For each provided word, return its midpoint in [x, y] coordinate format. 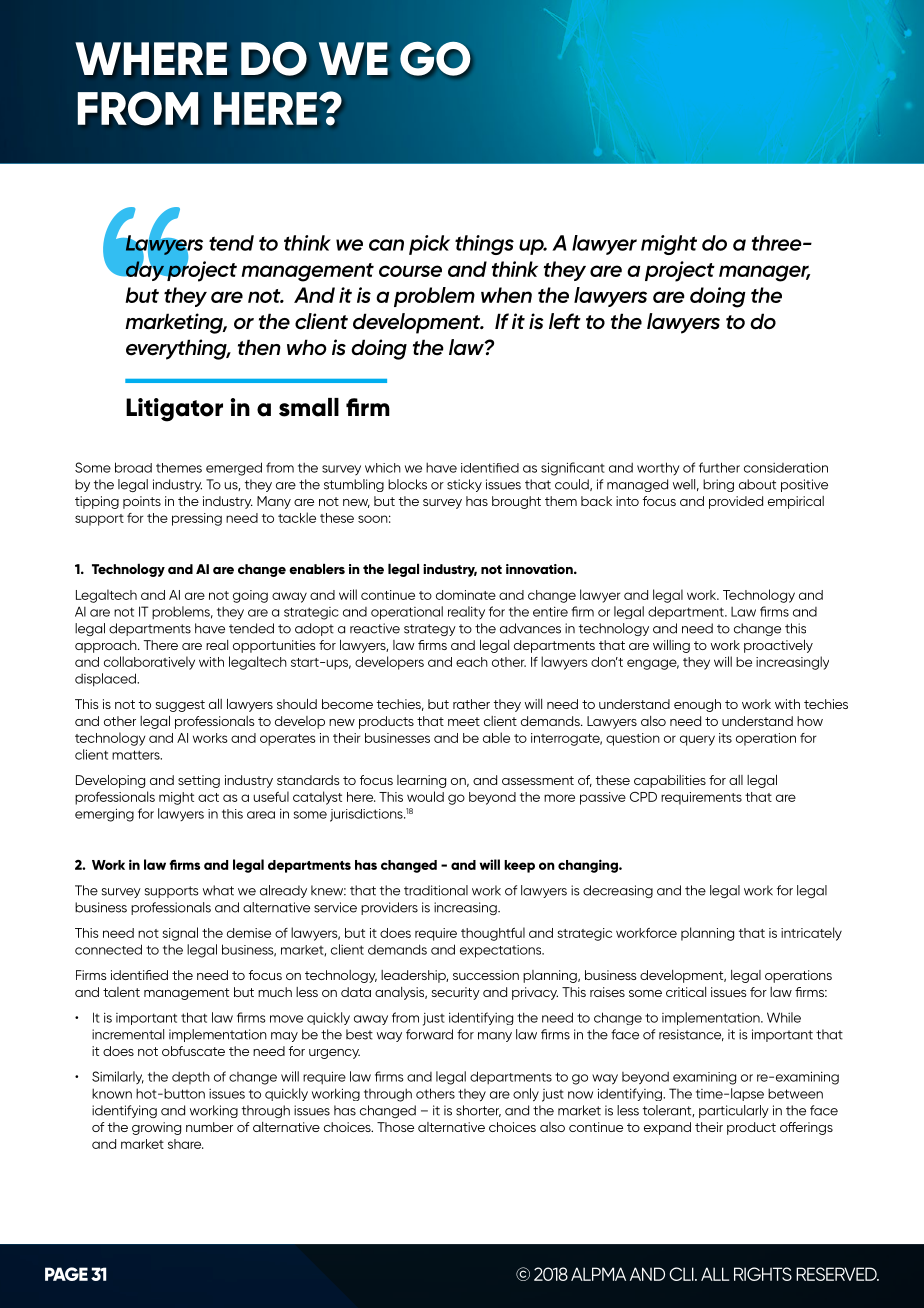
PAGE [66, 1274]
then [259, 347]
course [410, 271]
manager [764, 273]
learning [421, 781]
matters [137, 755]
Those [395, 1127]
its [725, 738]
